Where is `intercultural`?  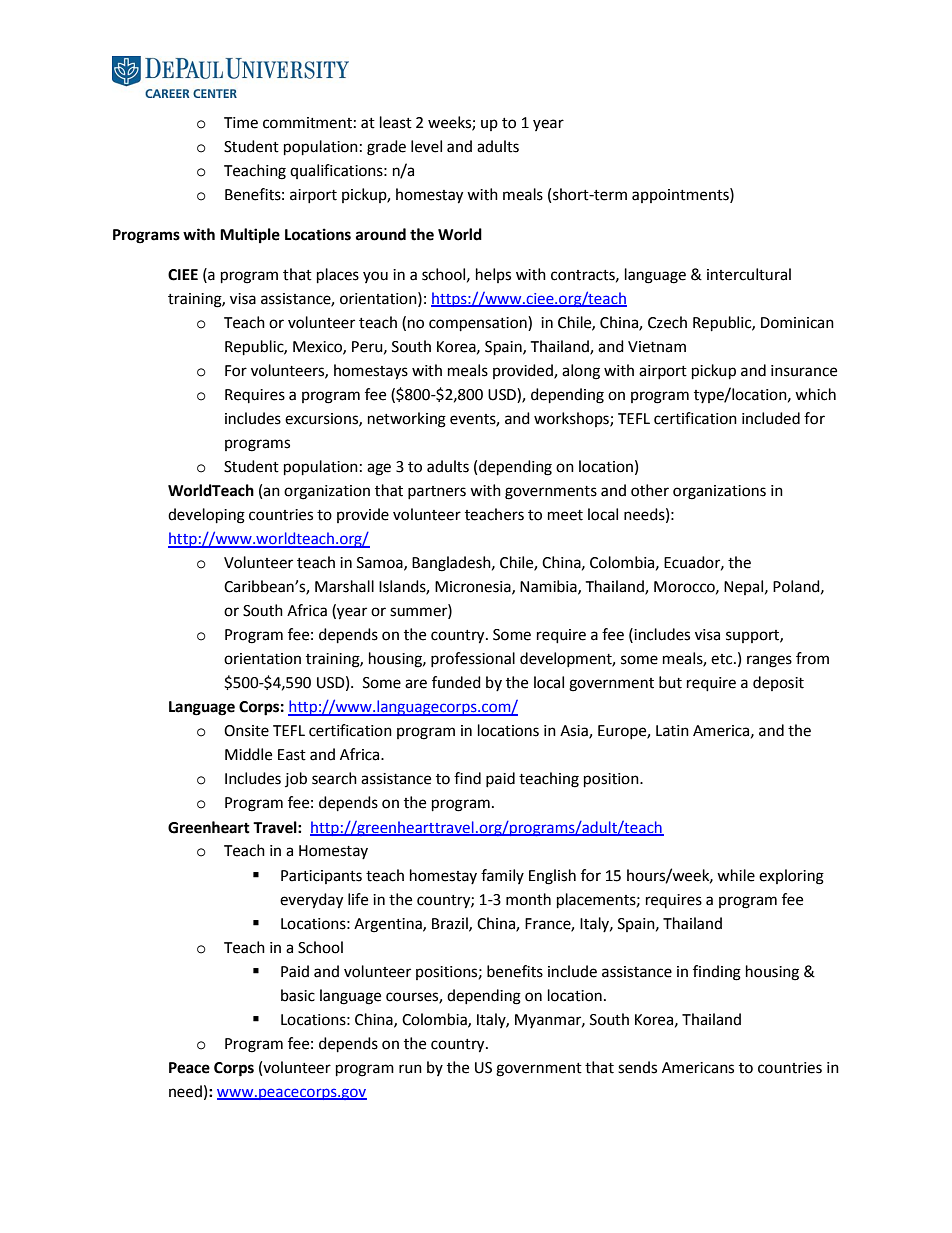 intercultural is located at coordinates (749, 274).
